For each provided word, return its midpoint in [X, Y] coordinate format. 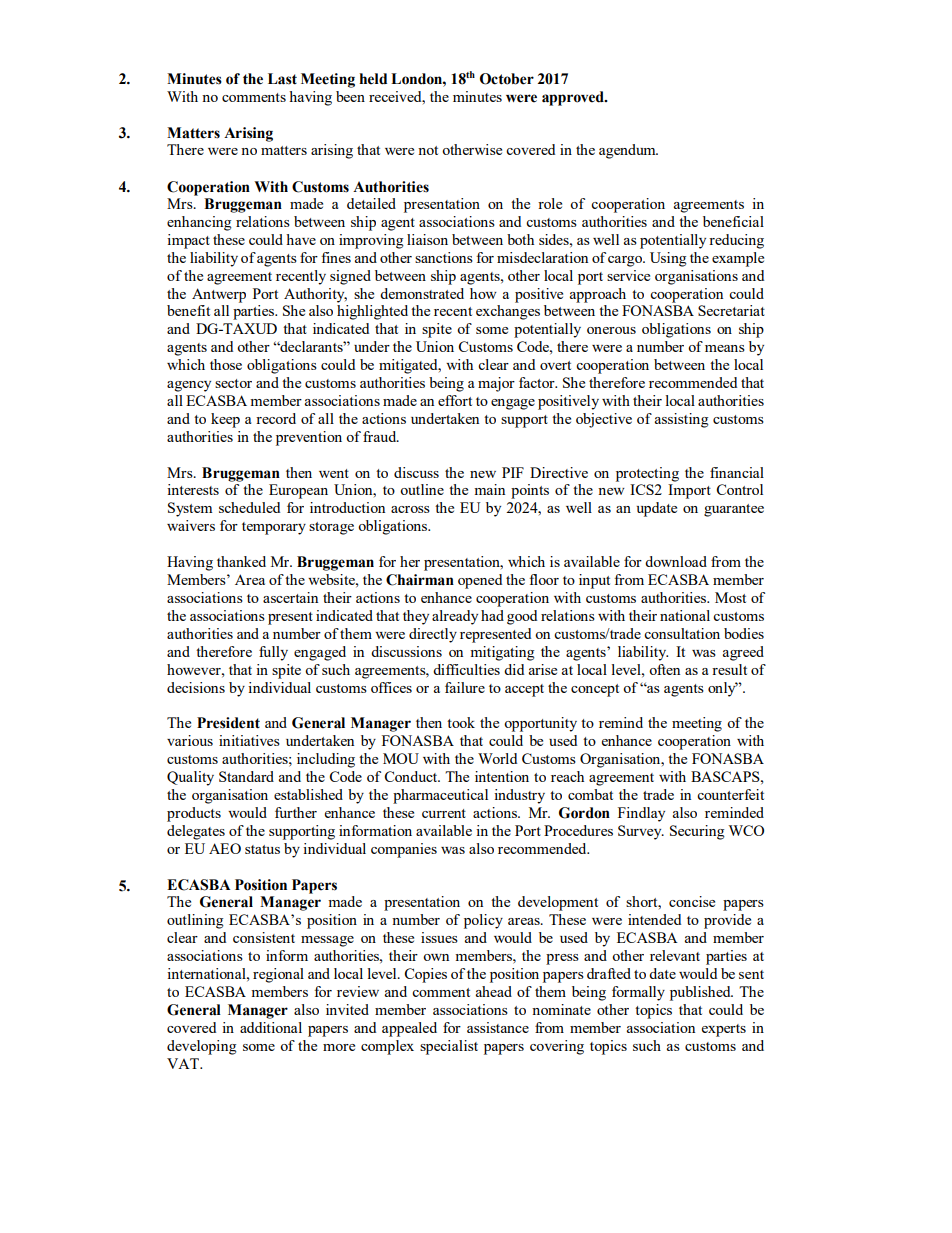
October [507, 79]
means [725, 348]
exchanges [508, 312]
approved [574, 98]
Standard [246, 776]
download [676, 561]
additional [271, 1027]
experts [724, 1030]
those [226, 364]
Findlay [641, 814]
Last [282, 79]
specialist [449, 1047]
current [444, 813]
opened [480, 581]
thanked [241, 561]
